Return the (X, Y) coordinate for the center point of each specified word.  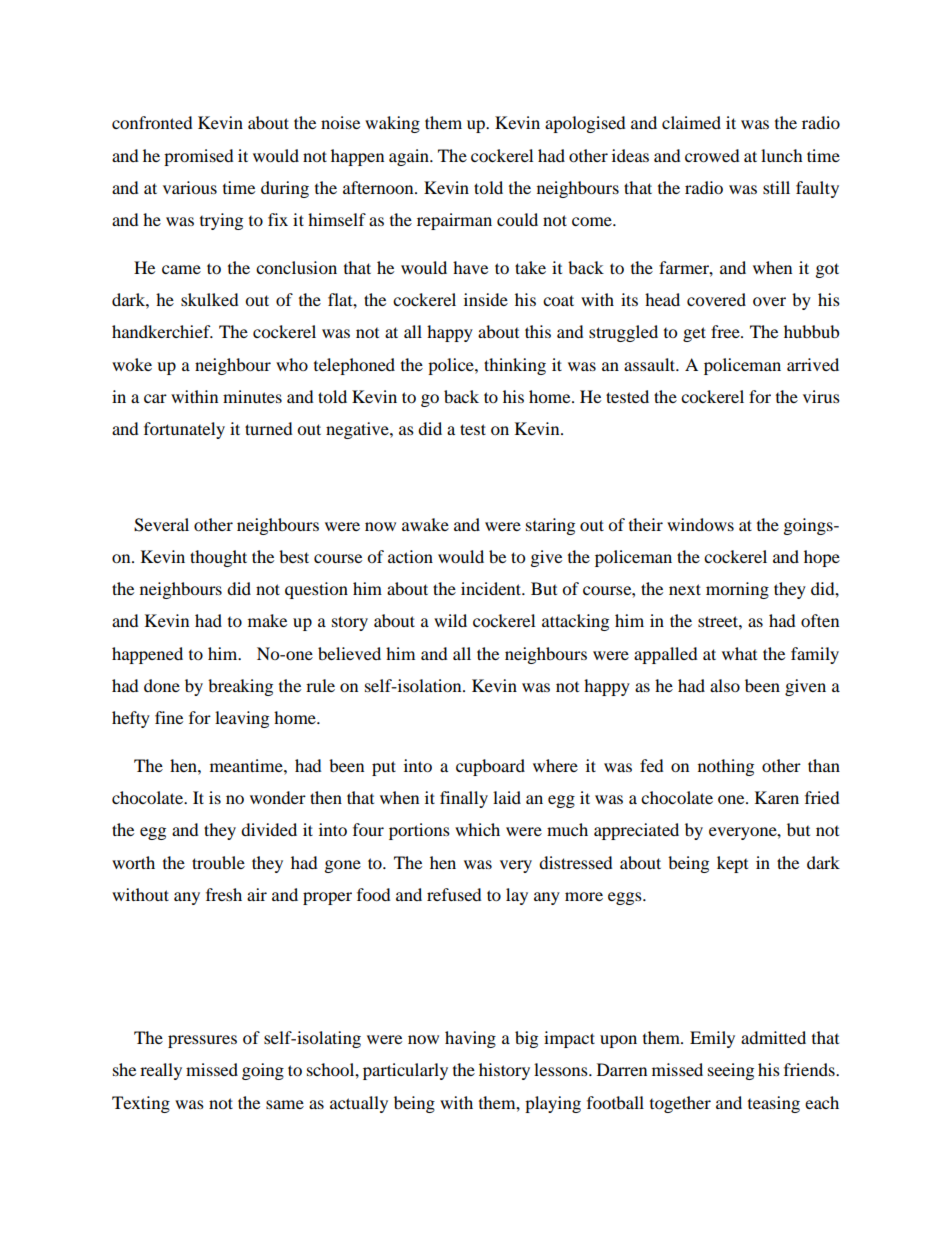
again (410, 157)
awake (425, 524)
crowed (712, 155)
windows (700, 524)
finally (464, 799)
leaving (242, 719)
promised (199, 157)
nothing (726, 767)
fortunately (184, 430)
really (161, 1071)
